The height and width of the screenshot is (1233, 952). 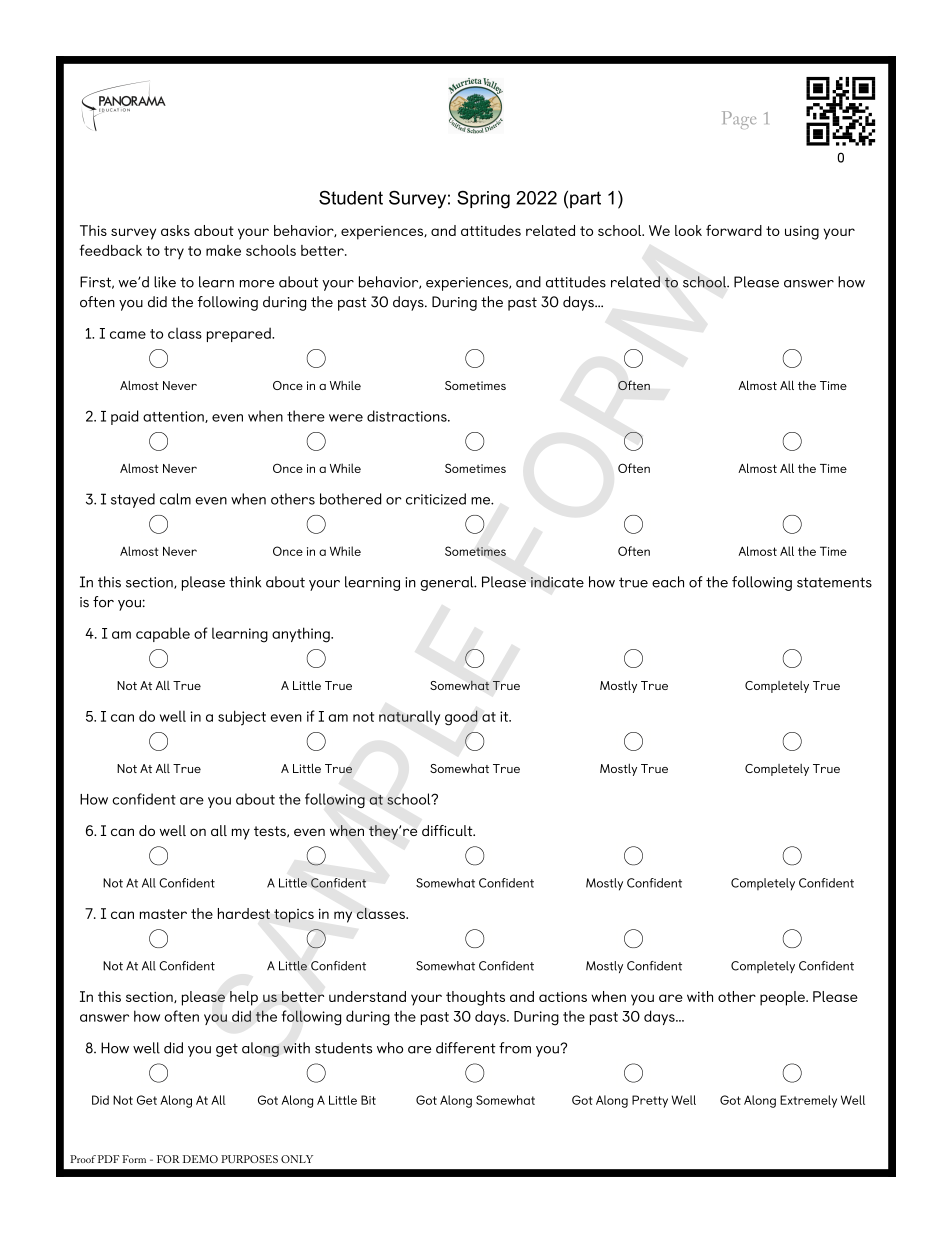 I want to click on DEMO, so click(x=200, y=1159).
